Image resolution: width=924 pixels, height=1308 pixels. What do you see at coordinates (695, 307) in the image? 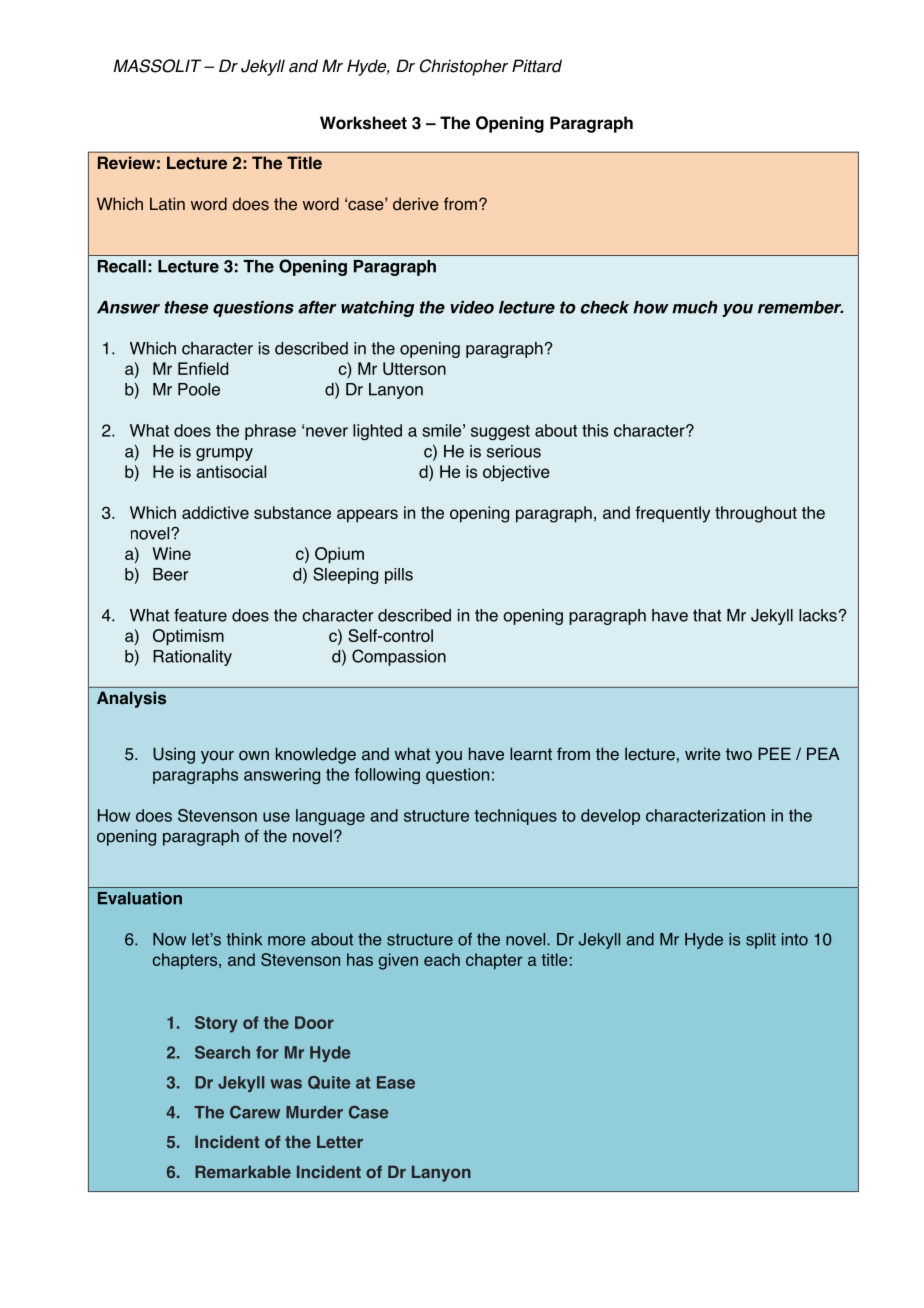
I see `much` at bounding box center [695, 307].
